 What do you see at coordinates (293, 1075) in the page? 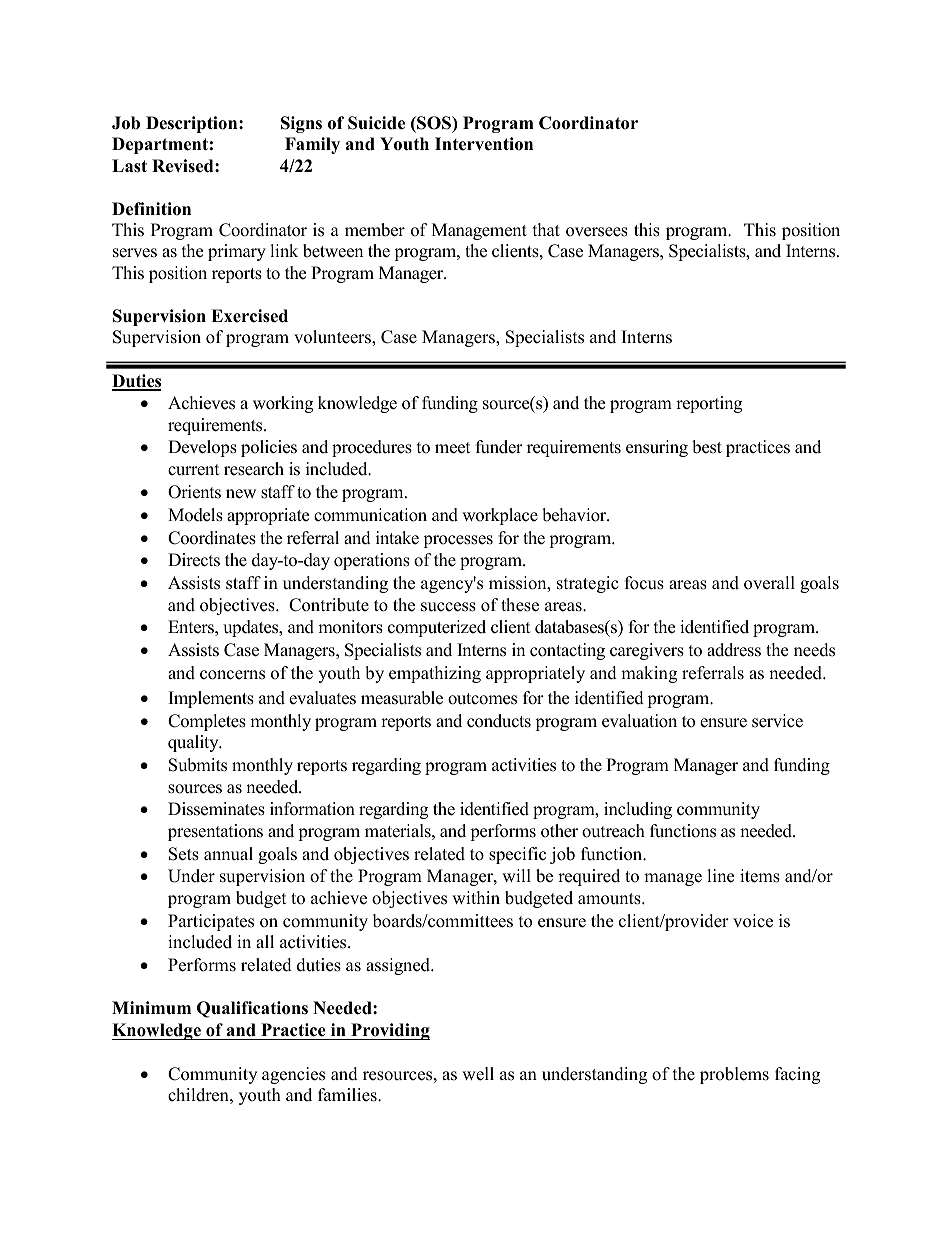
I see `agencies` at bounding box center [293, 1075].
